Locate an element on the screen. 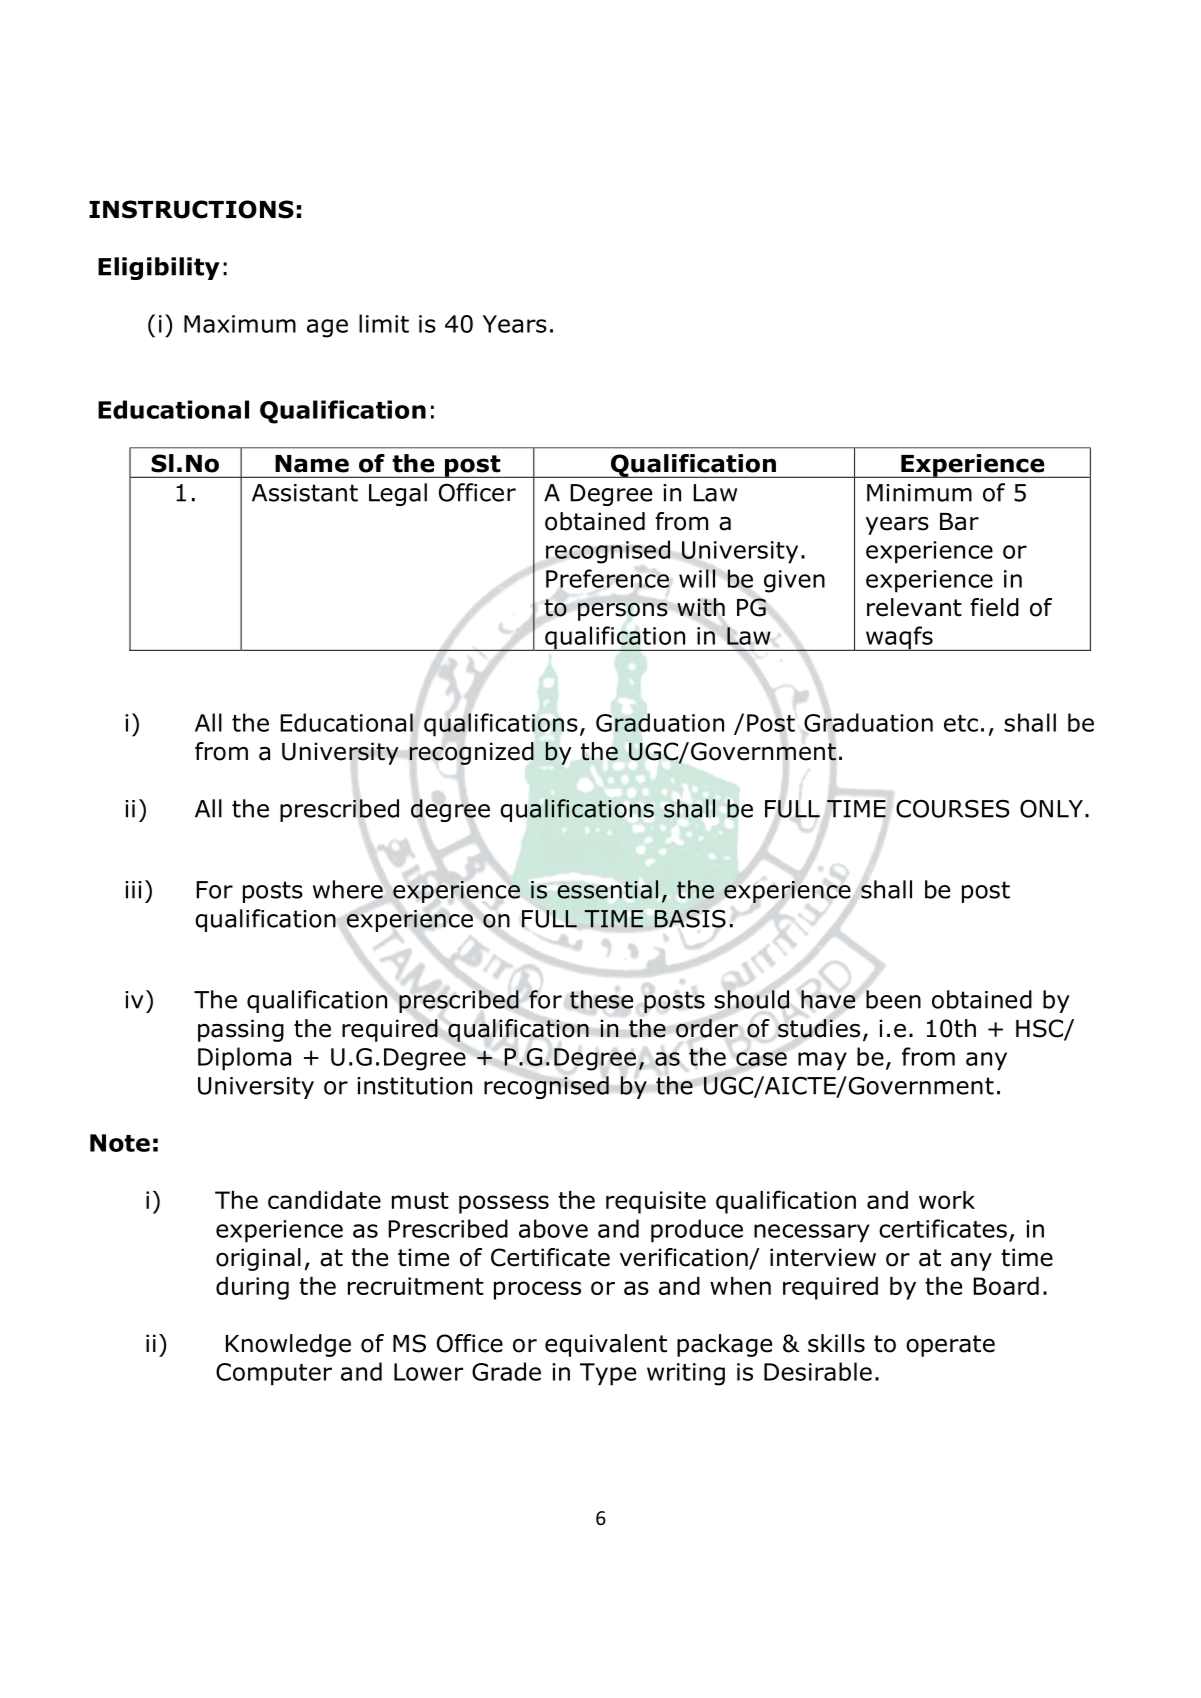 Image resolution: width=1201 pixels, height=1698 pixels. iii is located at coordinates (133, 890).
